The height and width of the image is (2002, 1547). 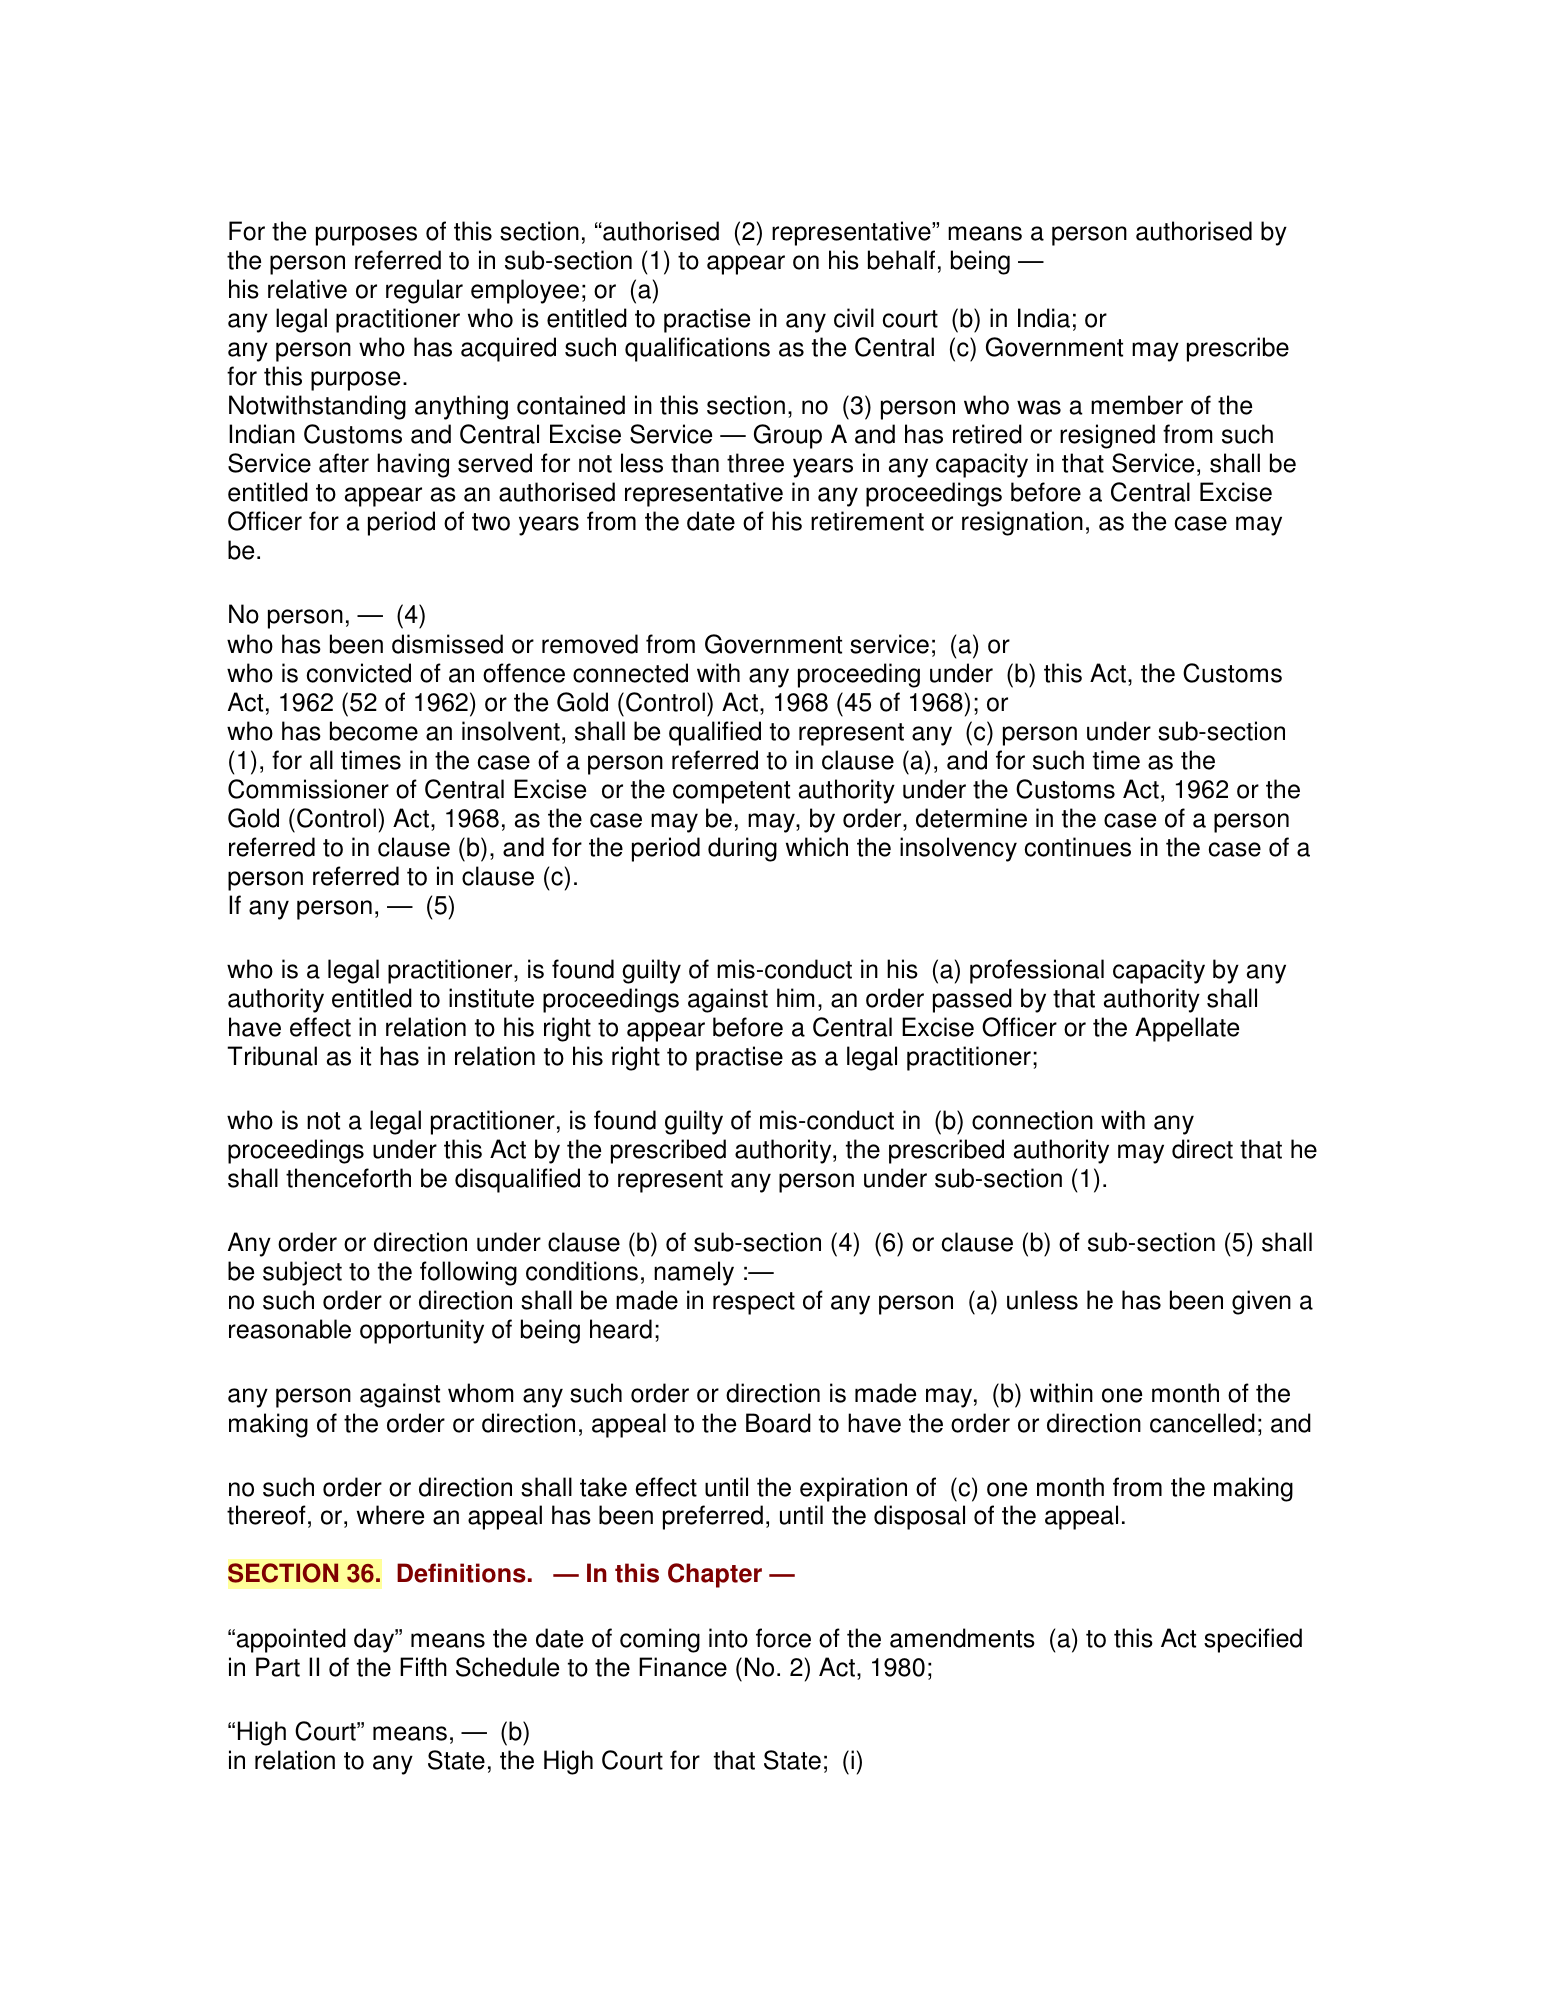 I want to click on Appellate, so click(x=1187, y=1029).
